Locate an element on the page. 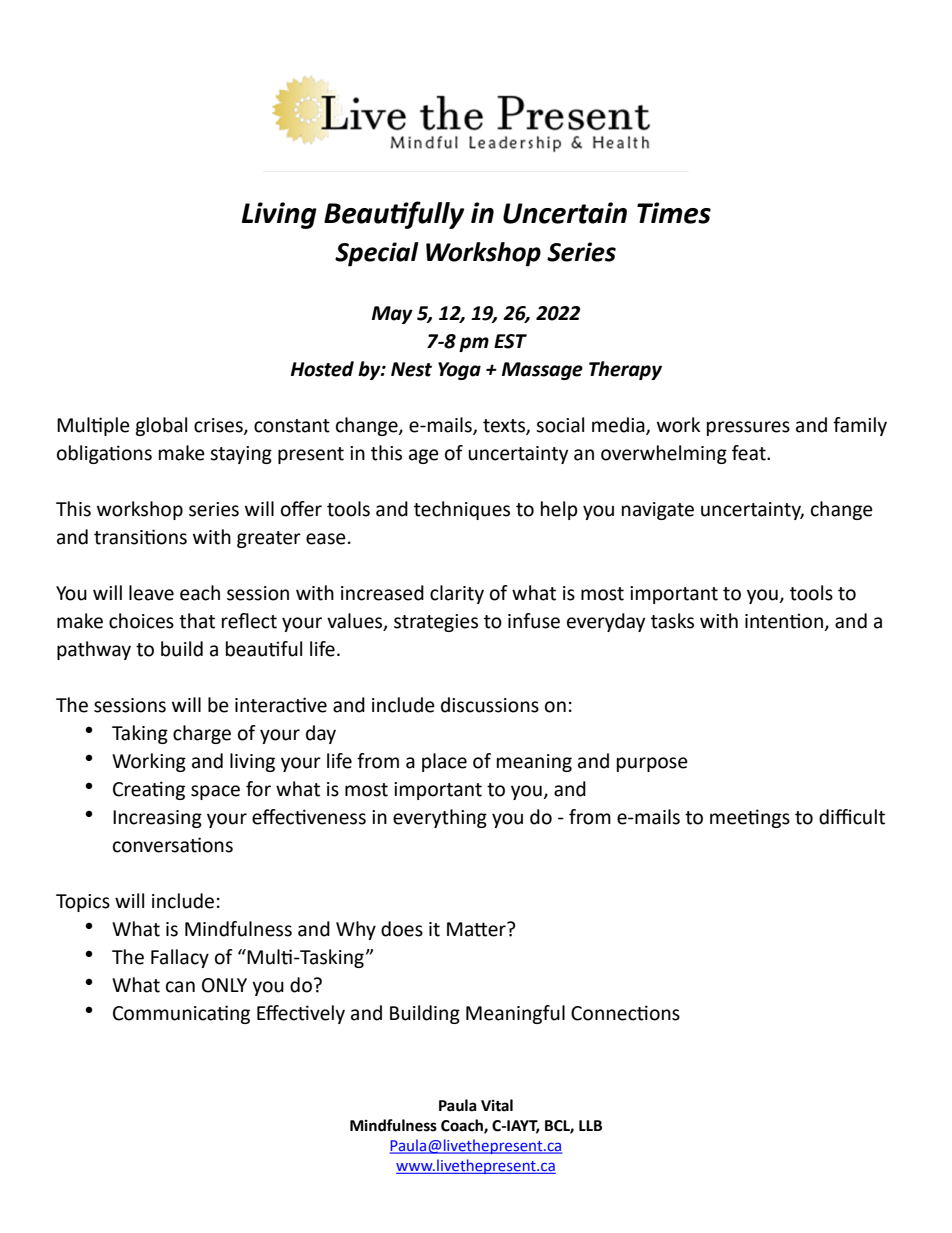 The image size is (952, 1233). techniques is located at coordinates (462, 510).
